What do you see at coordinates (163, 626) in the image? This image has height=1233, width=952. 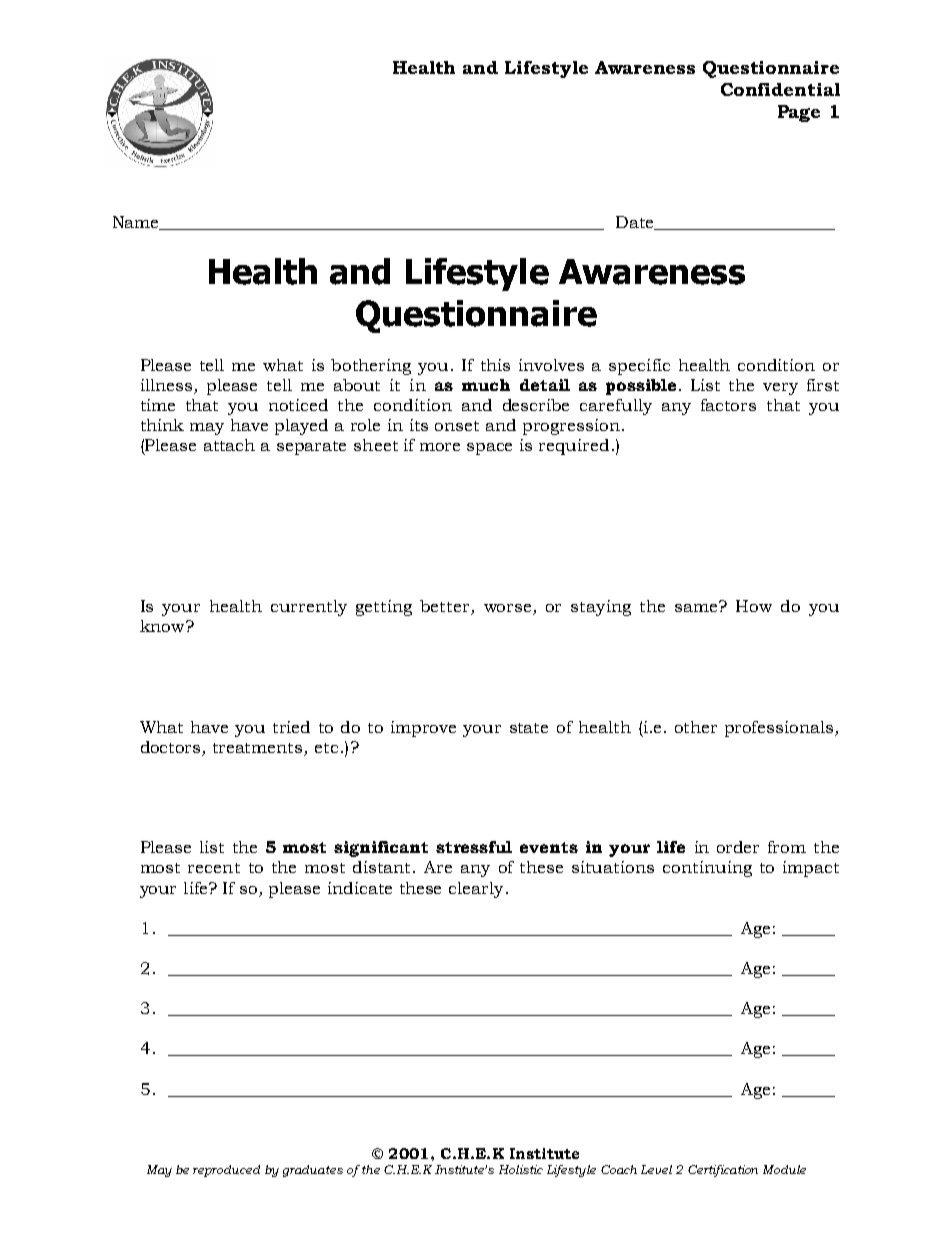 I see `know` at bounding box center [163, 626].
